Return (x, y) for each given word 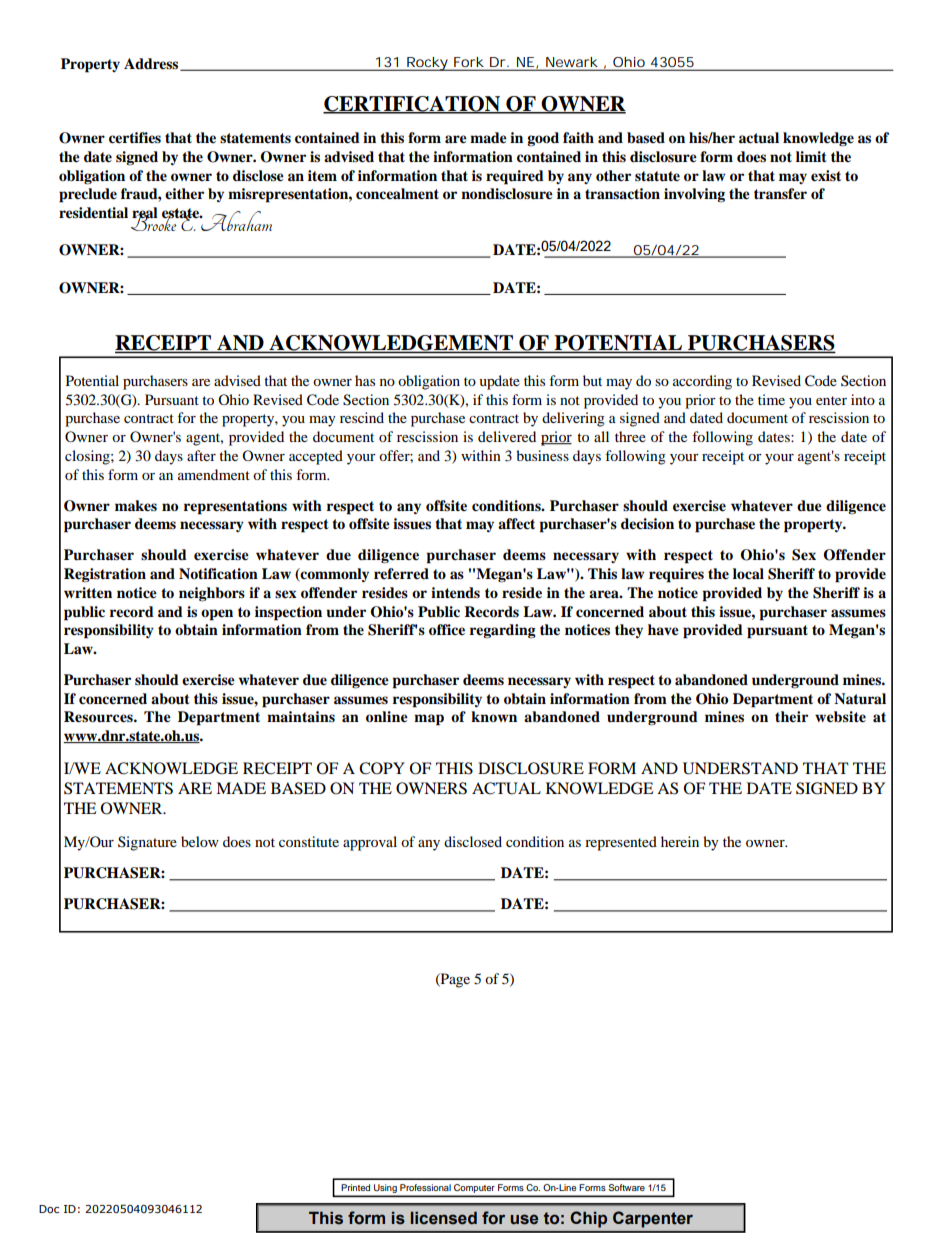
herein (680, 841)
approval (370, 843)
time (771, 399)
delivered (507, 436)
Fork (469, 62)
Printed (355, 1187)
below (200, 841)
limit (811, 156)
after (201, 455)
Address (152, 64)
